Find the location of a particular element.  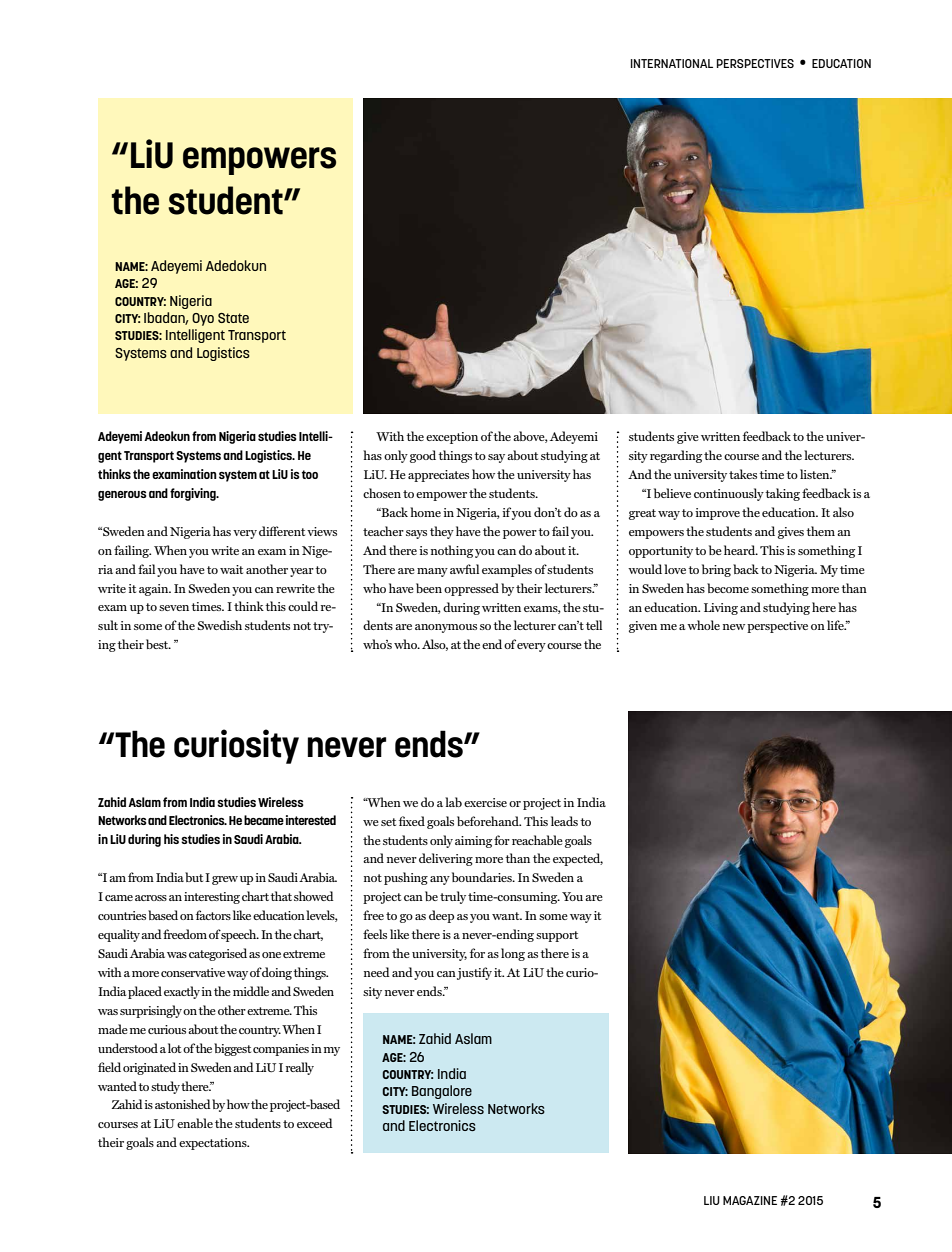

lab is located at coordinates (453, 802).
